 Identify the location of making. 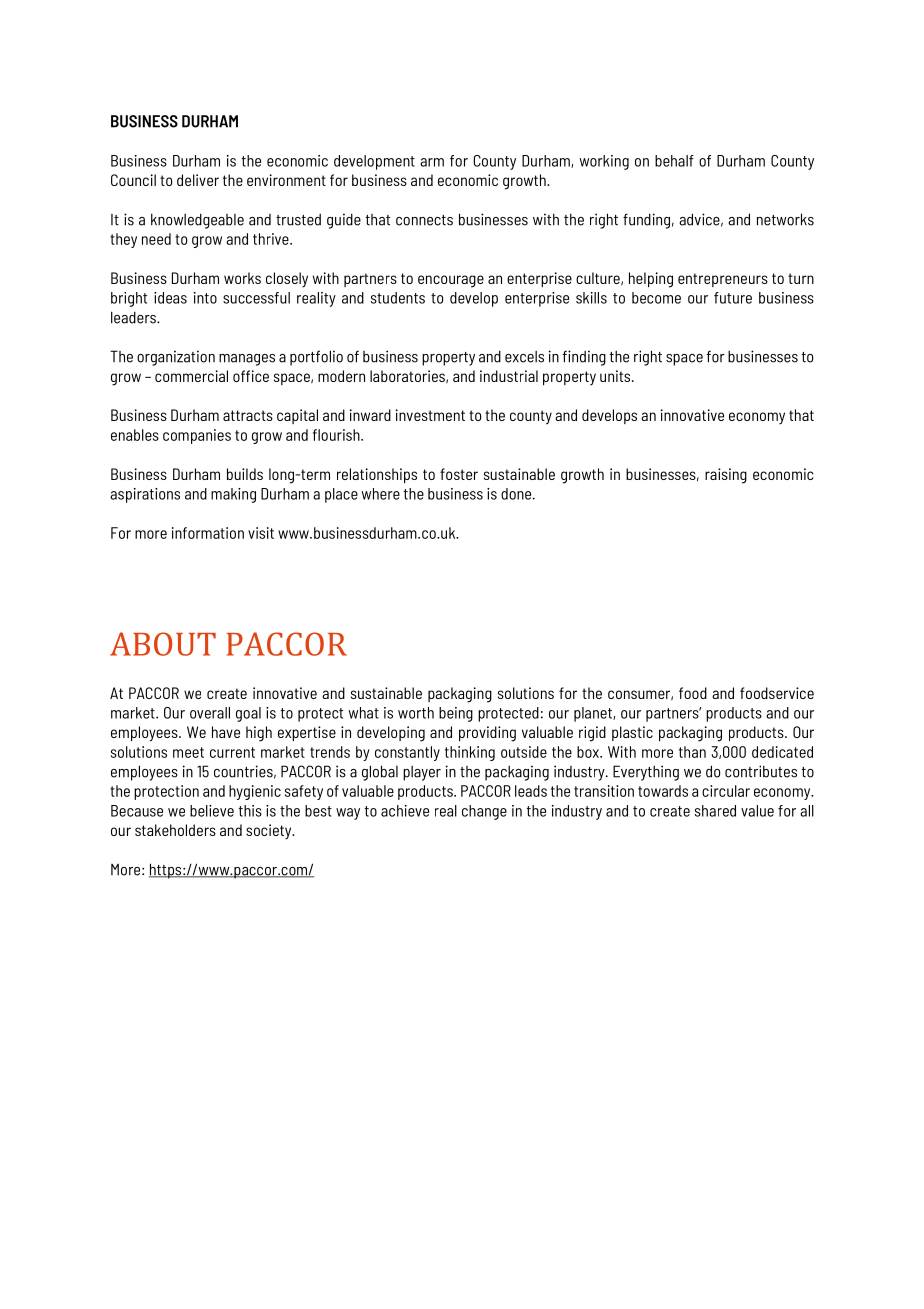
(233, 495).
